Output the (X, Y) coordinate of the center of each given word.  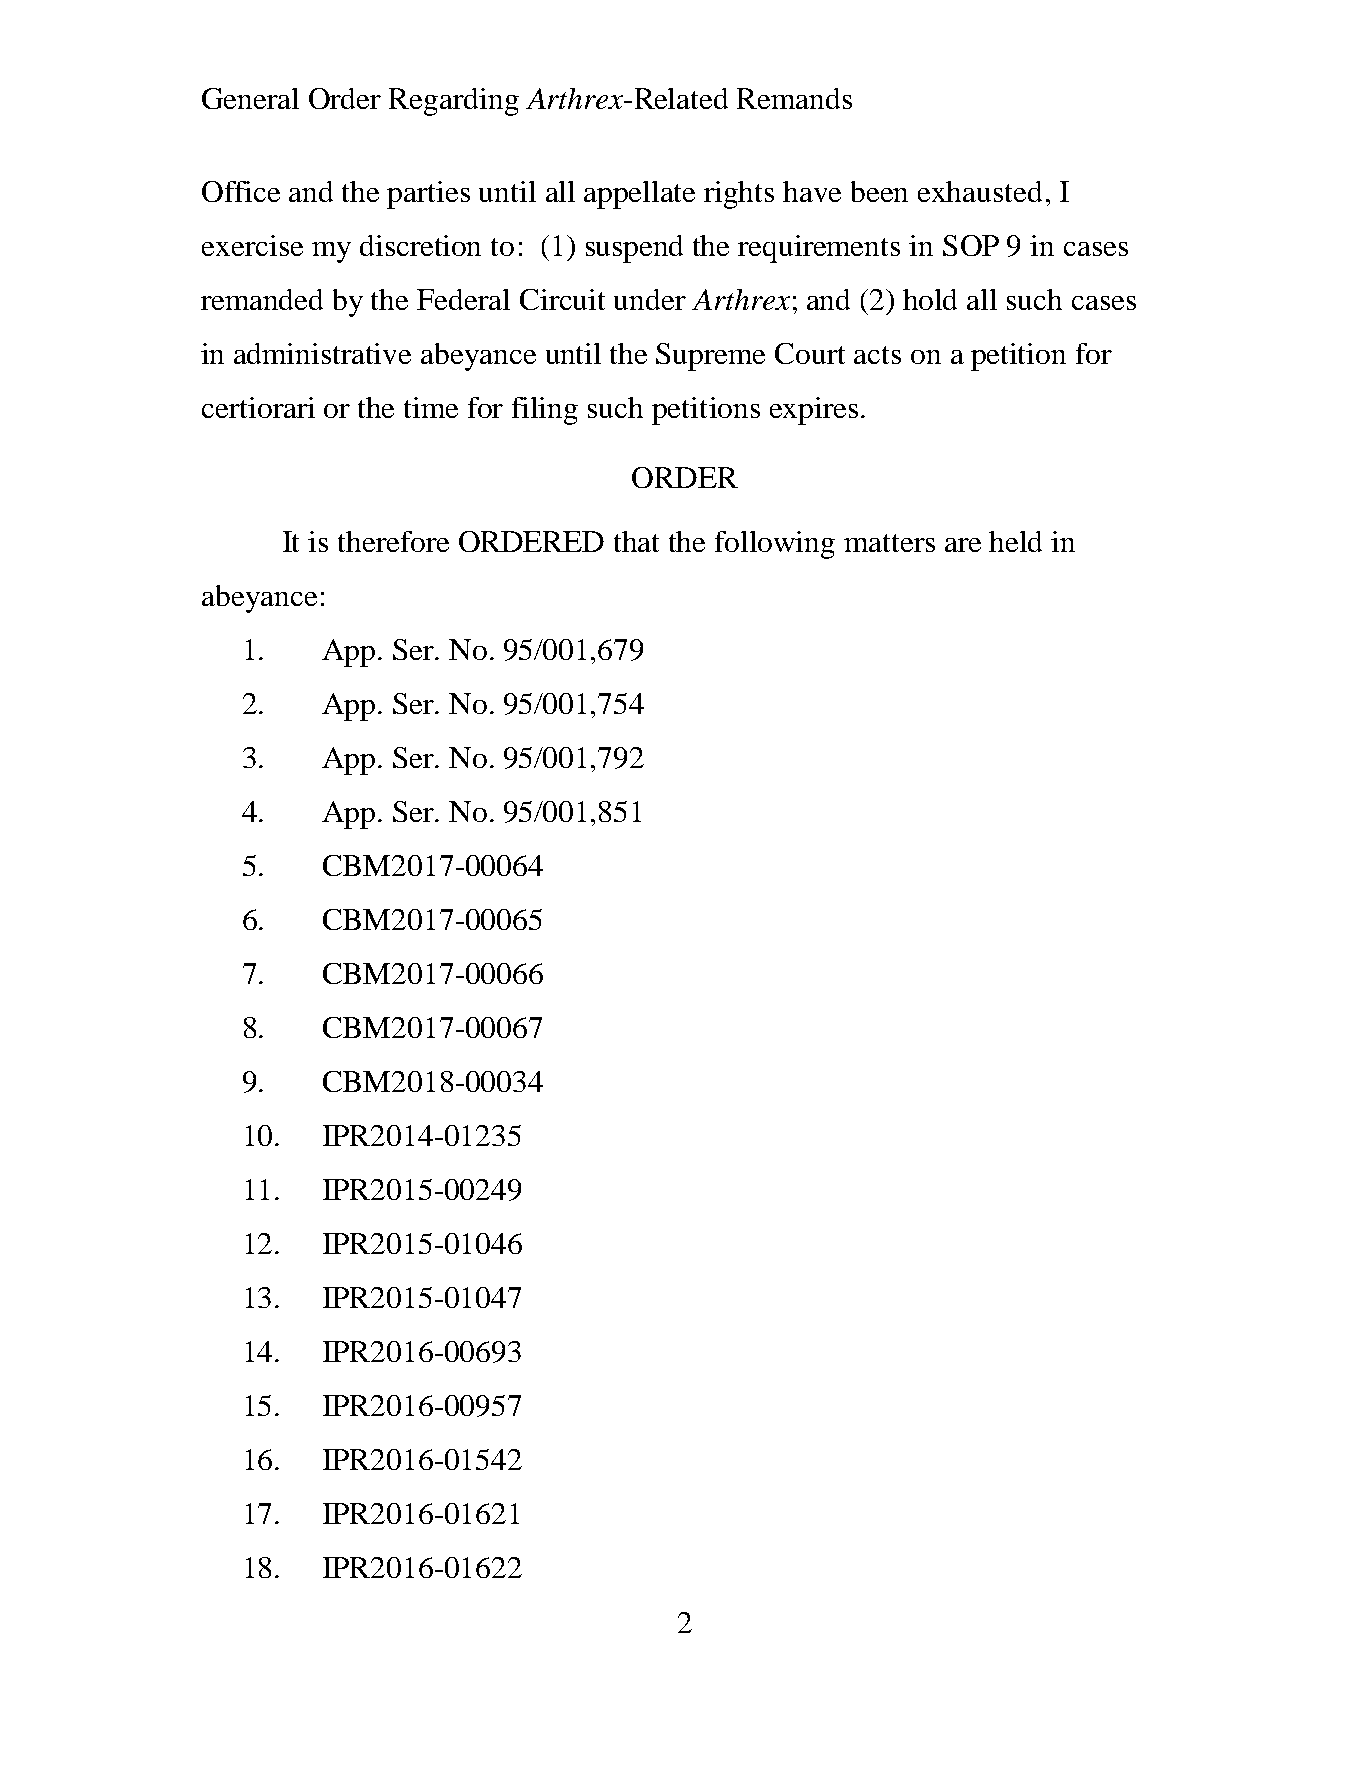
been (879, 191)
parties (428, 195)
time (431, 407)
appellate (639, 195)
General (250, 98)
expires (814, 411)
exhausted (980, 191)
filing (545, 411)
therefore (393, 541)
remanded (262, 299)
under (650, 299)
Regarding (454, 102)
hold (930, 299)
